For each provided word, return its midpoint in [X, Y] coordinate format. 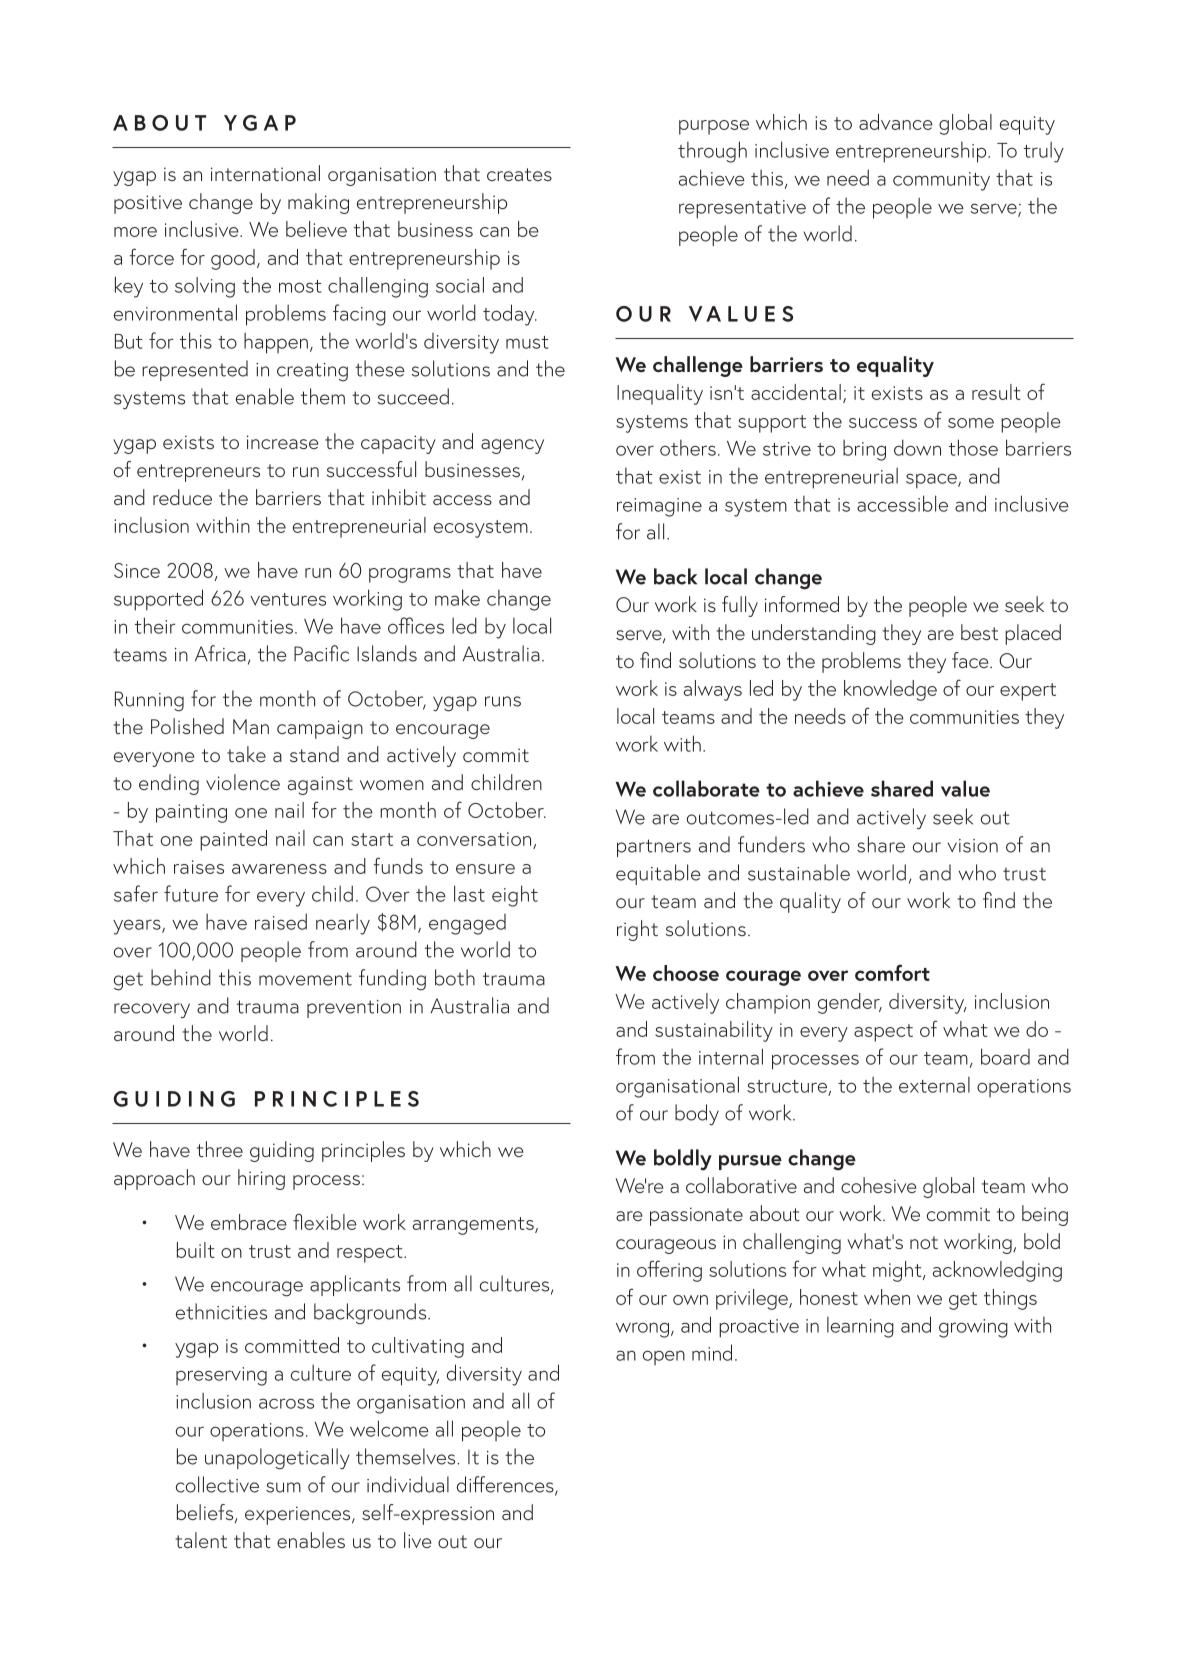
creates [519, 174]
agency [512, 446]
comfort [892, 972]
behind [181, 977]
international [265, 173]
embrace [249, 1222]
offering [669, 1271]
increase [282, 442]
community [941, 181]
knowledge [890, 690]
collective [217, 1484]
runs [503, 701]
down [917, 447]
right [637, 930]
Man [251, 726]
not [924, 1242]
